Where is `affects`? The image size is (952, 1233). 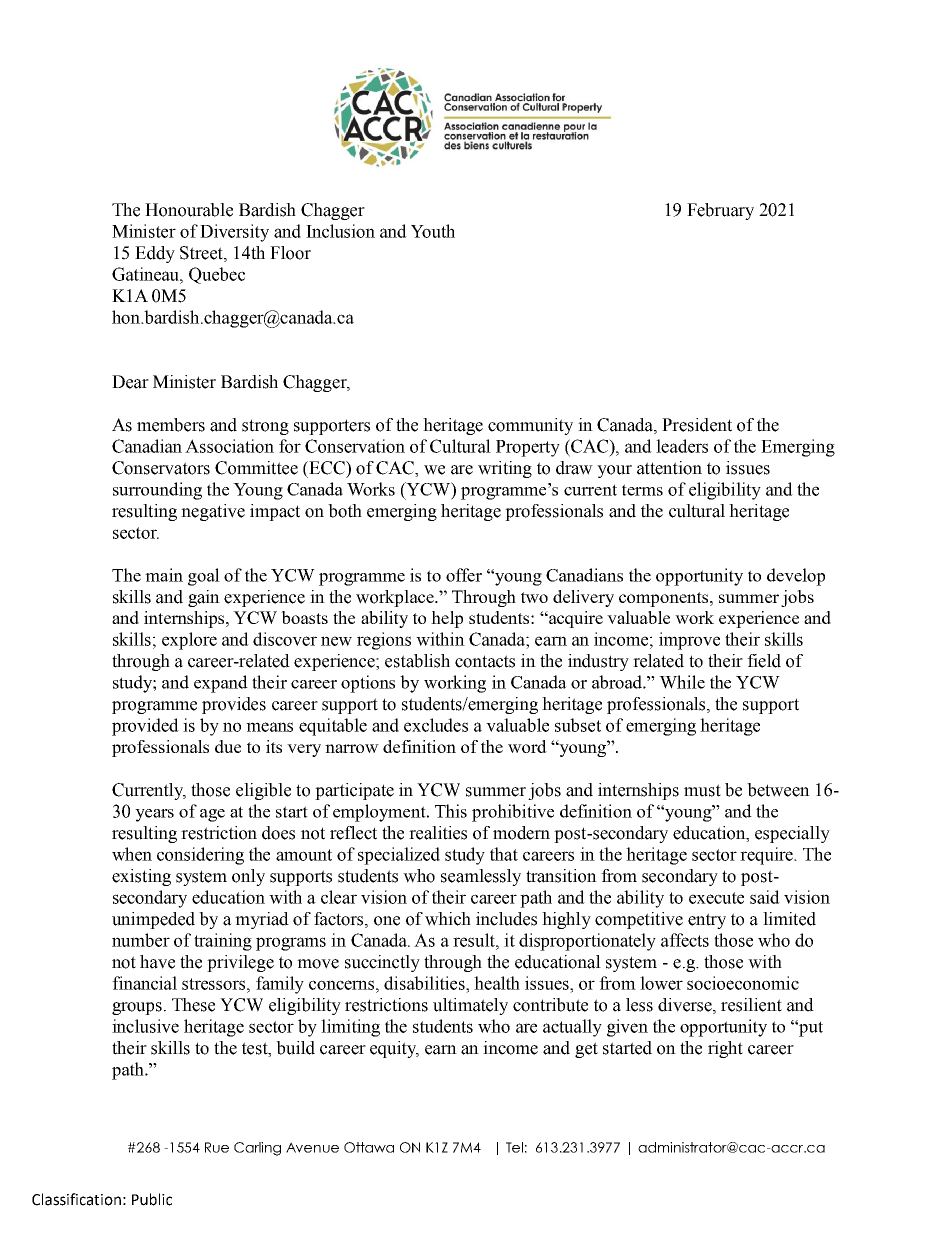 affects is located at coordinates (685, 940).
